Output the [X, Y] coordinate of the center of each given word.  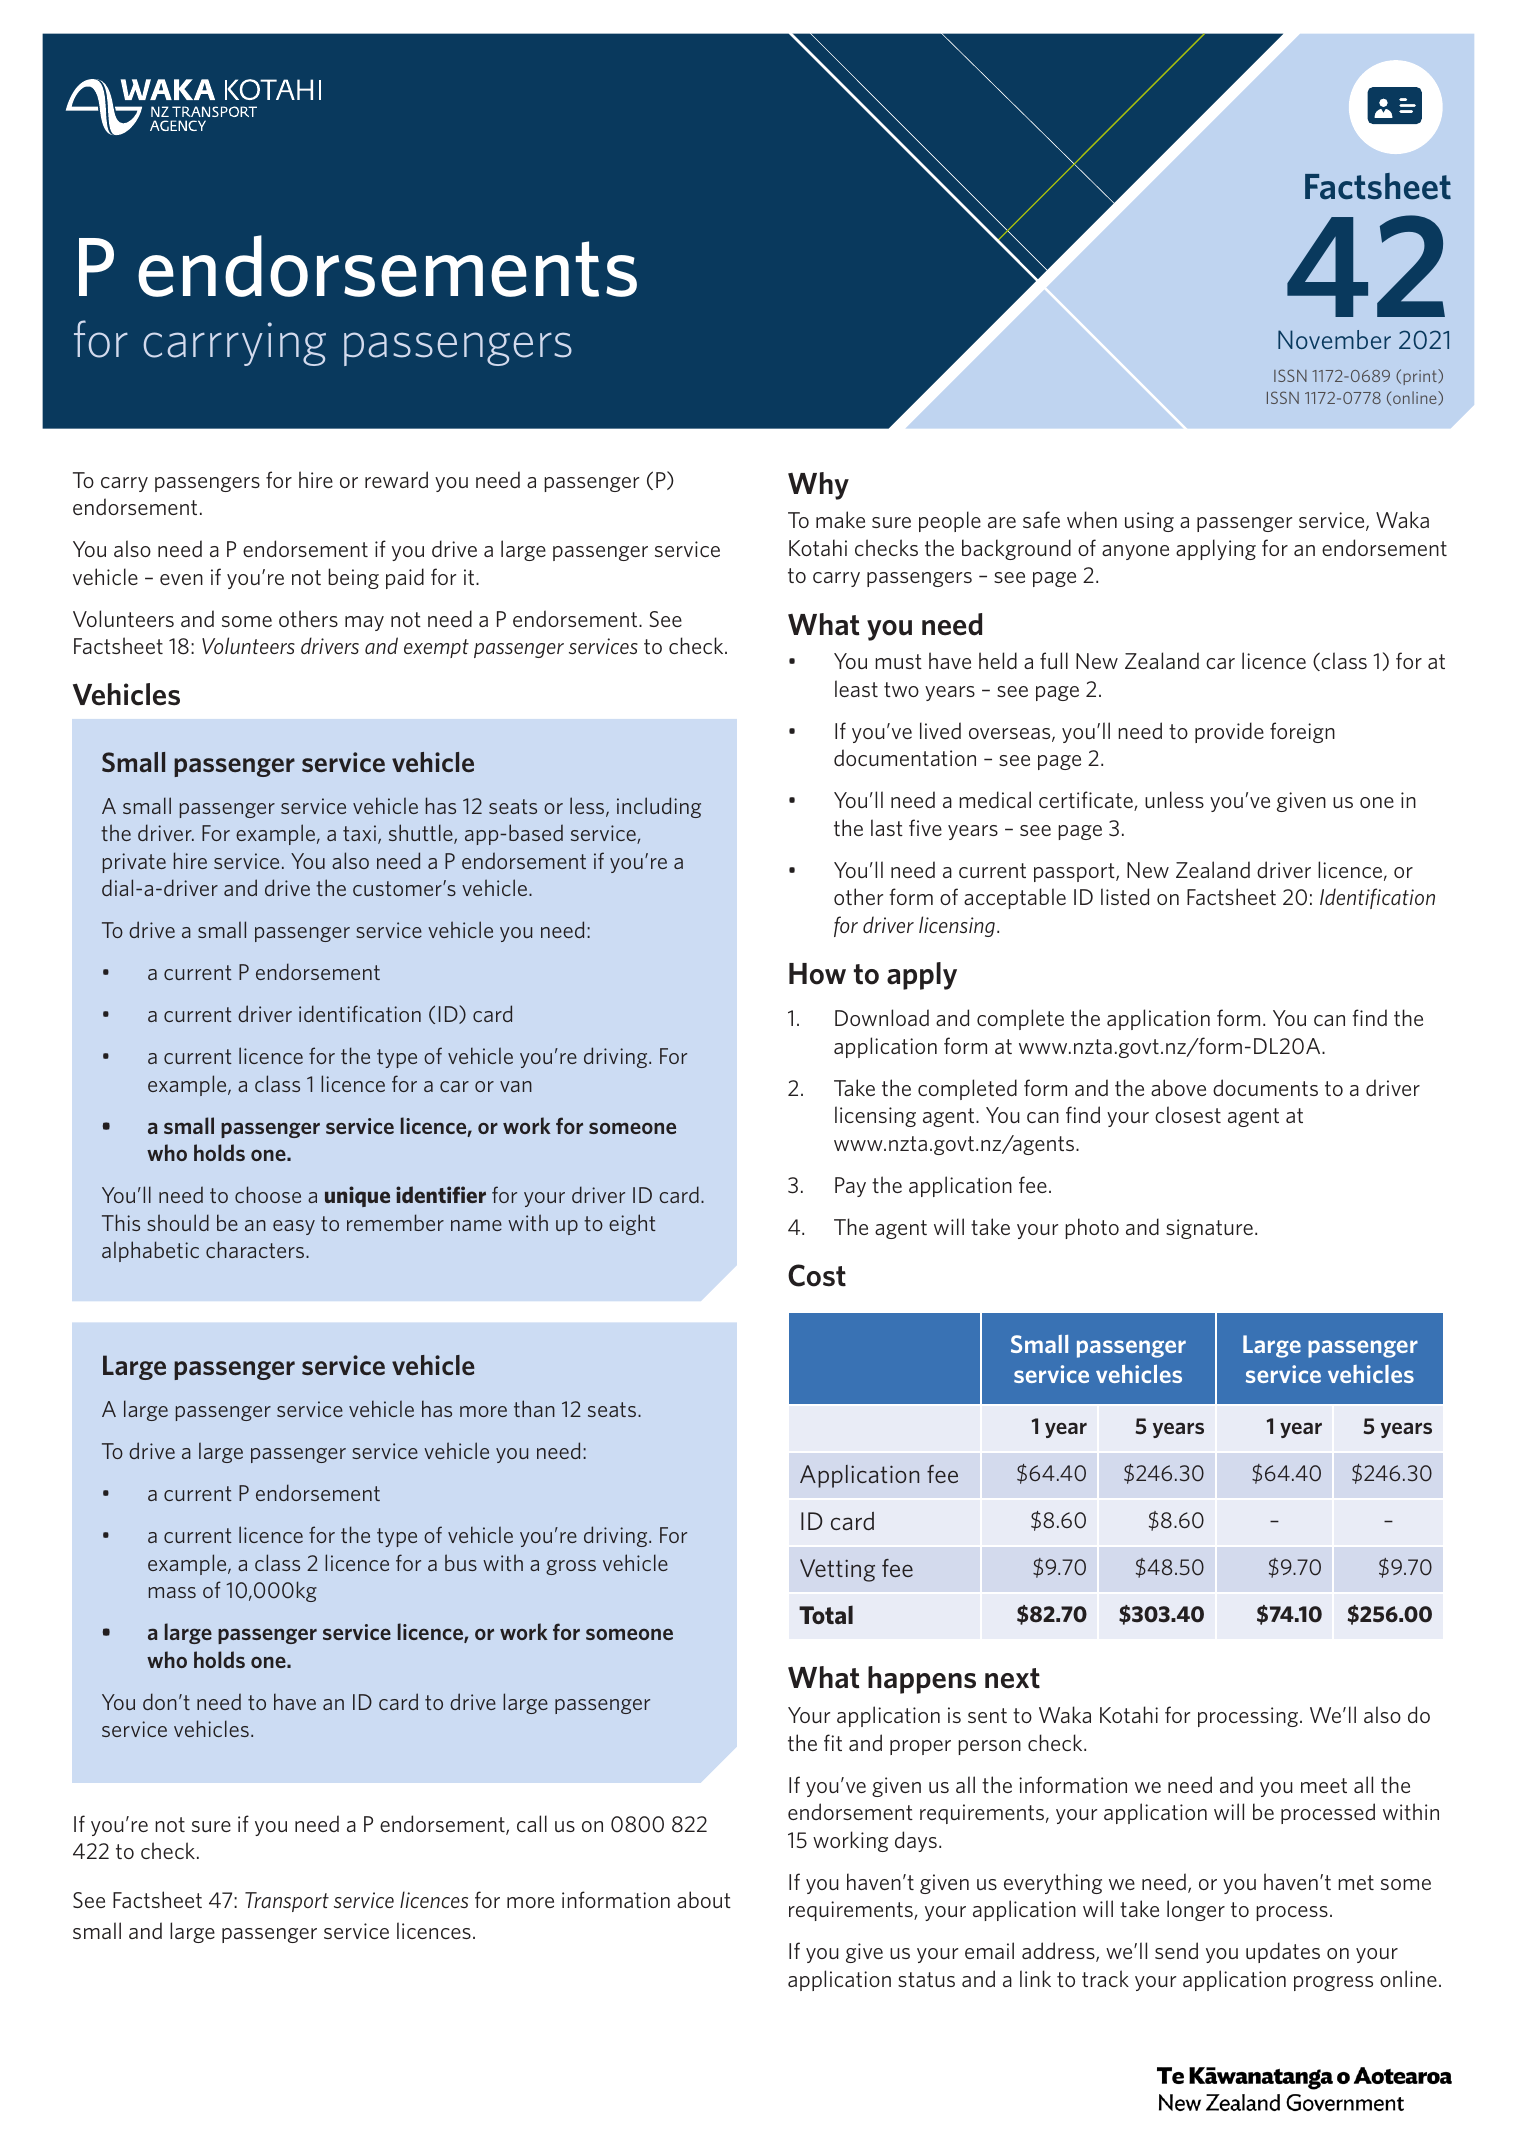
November [1334, 339]
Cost [817, 1275]
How [817, 974]
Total [826, 1614]
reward [396, 479]
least [856, 688]
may [364, 623]
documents [1265, 1087]
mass [172, 1592]
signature [1209, 1229]
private [134, 863]
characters [256, 1249]
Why [818, 486]
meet [1324, 1785]
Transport [287, 1902]
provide [1229, 732]
